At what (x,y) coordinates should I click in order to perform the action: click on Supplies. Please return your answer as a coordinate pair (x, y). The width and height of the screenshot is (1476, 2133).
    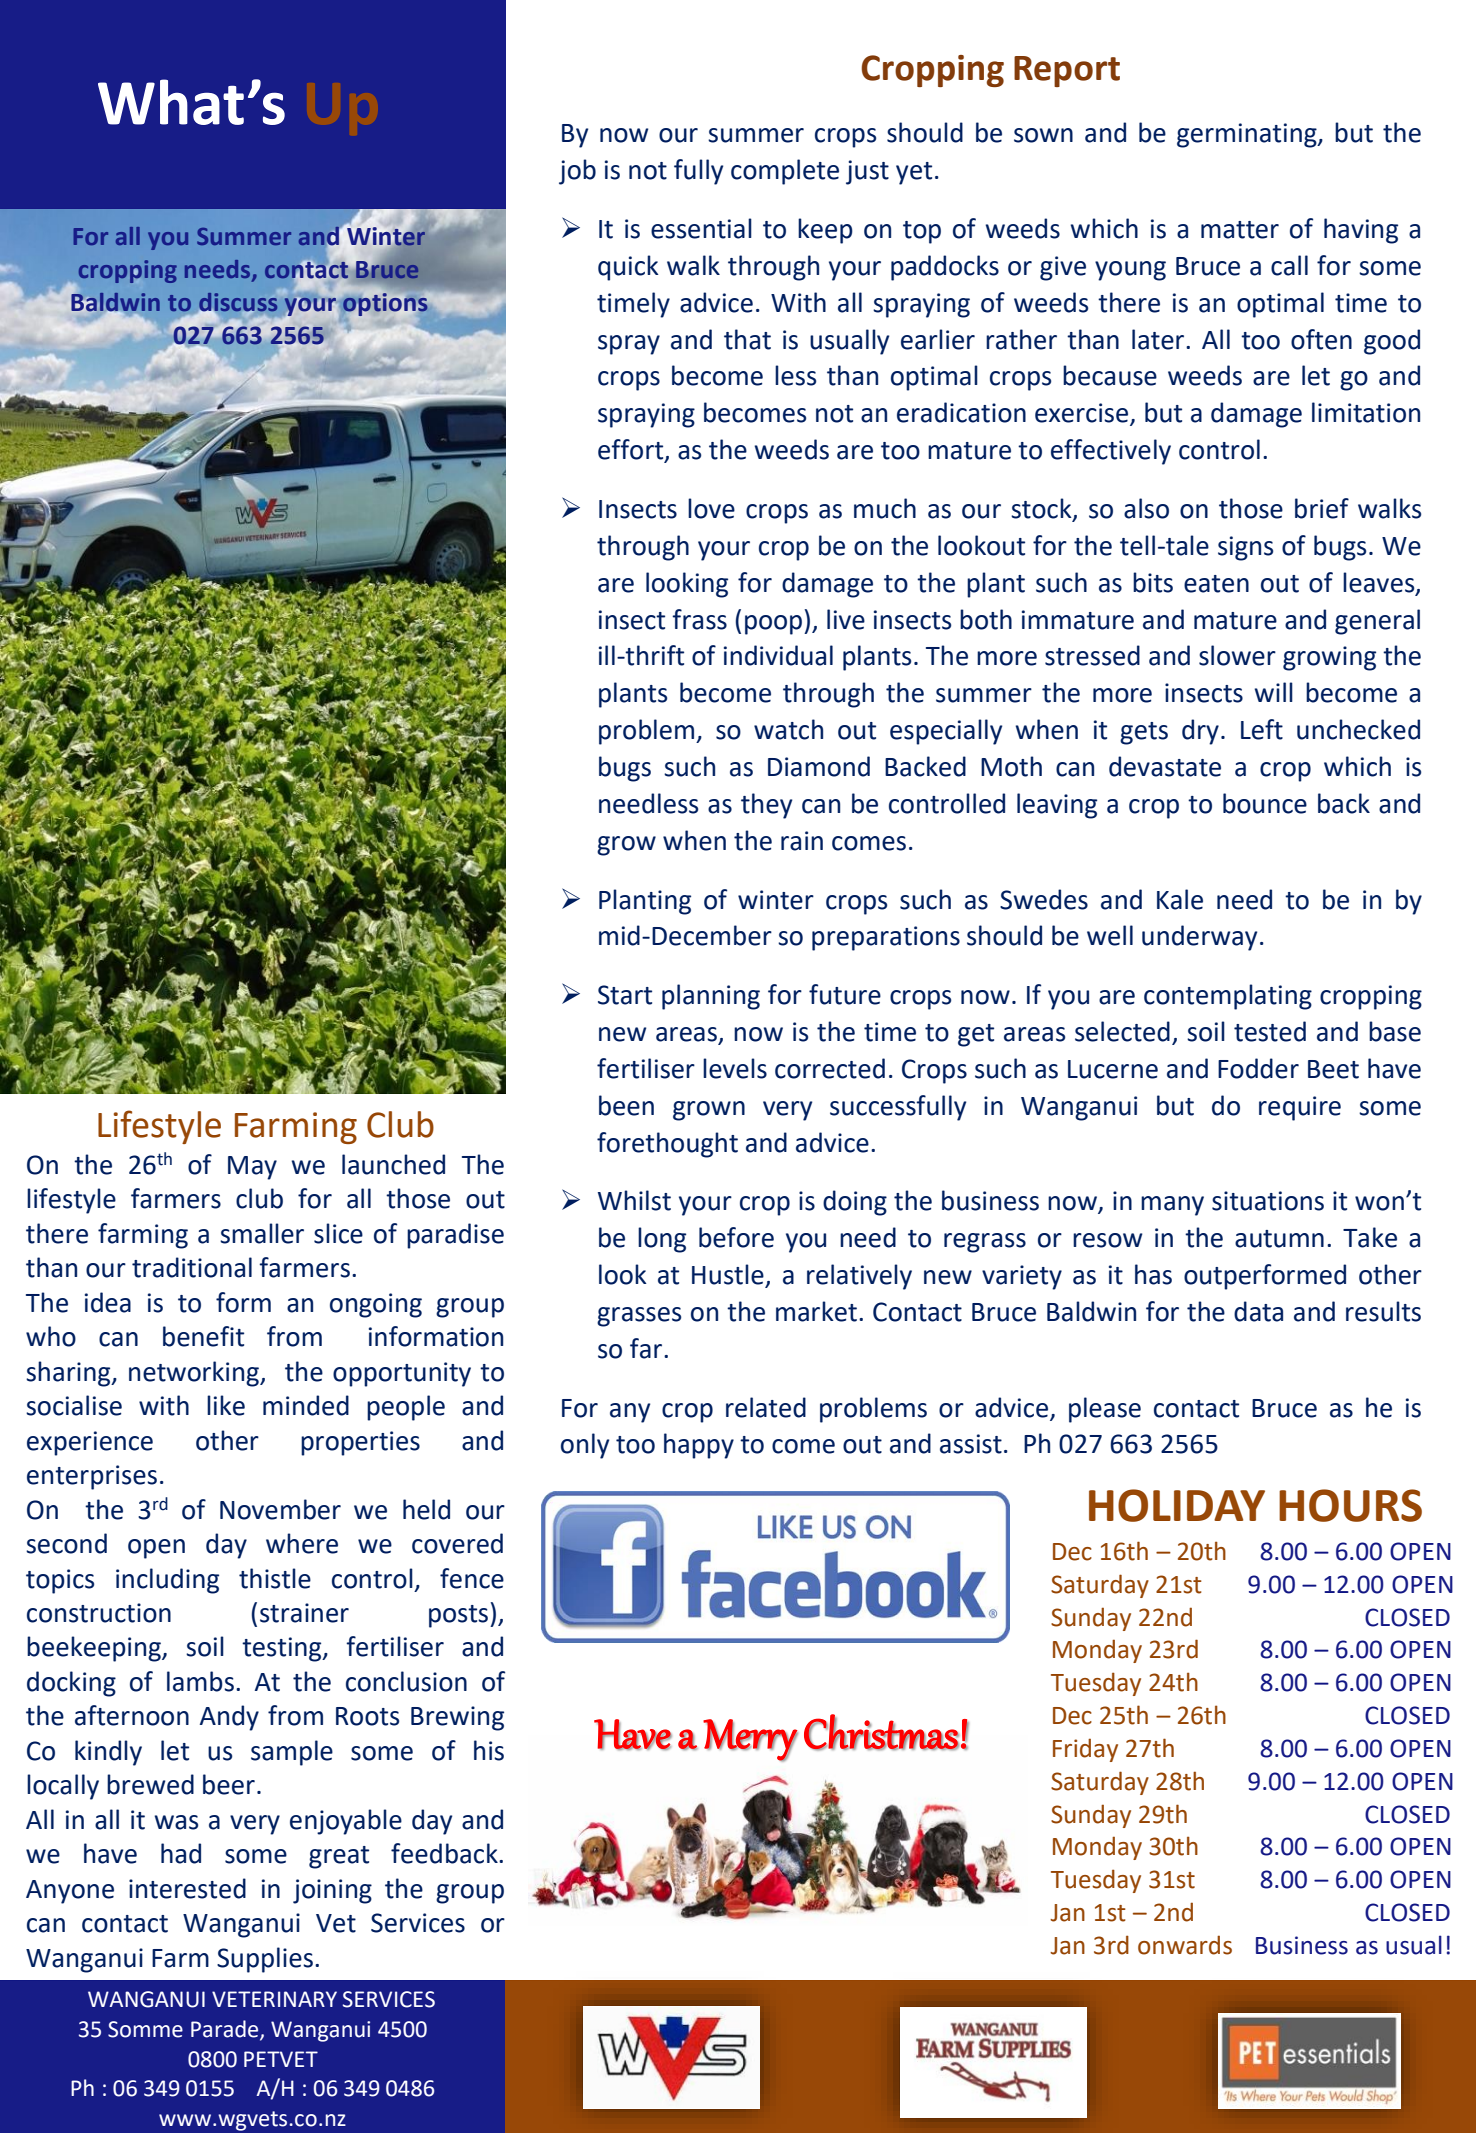
    Looking at the image, I should click on (265, 1960).
